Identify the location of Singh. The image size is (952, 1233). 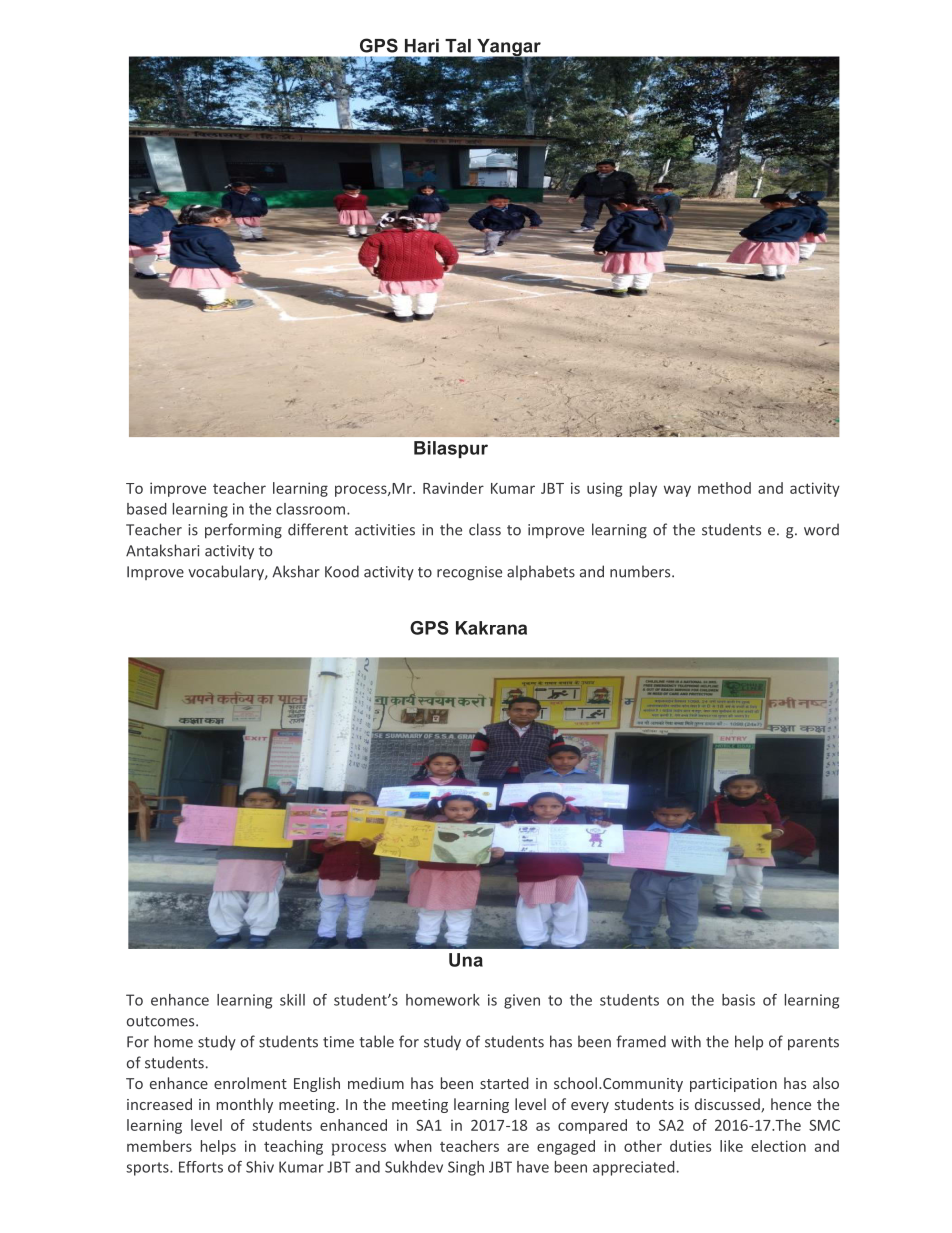
(466, 1168).
